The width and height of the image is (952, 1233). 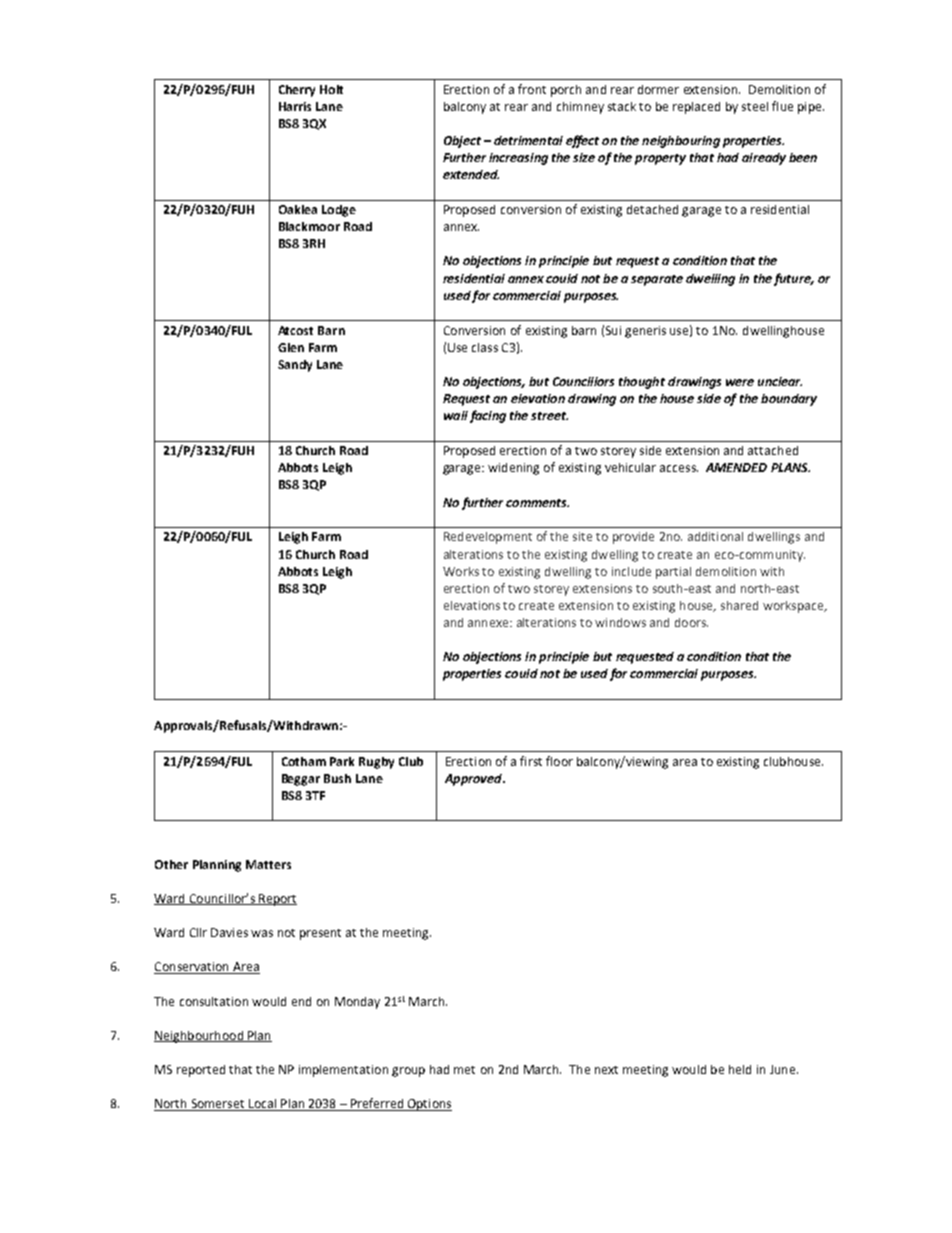 What do you see at coordinates (488, 538) in the image?
I see `Redevelopment` at bounding box center [488, 538].
